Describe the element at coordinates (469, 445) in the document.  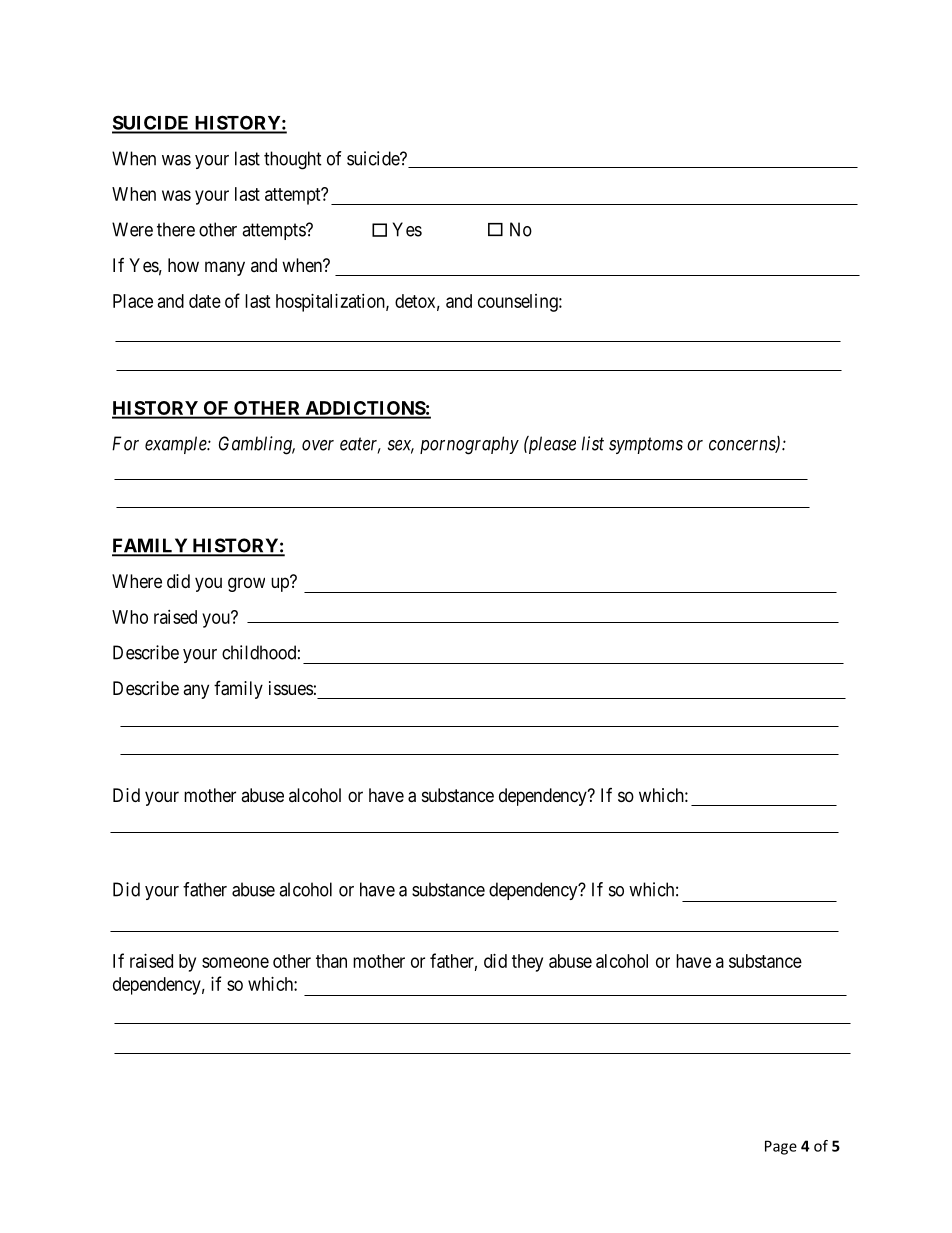
I see `pornography` at that location.
